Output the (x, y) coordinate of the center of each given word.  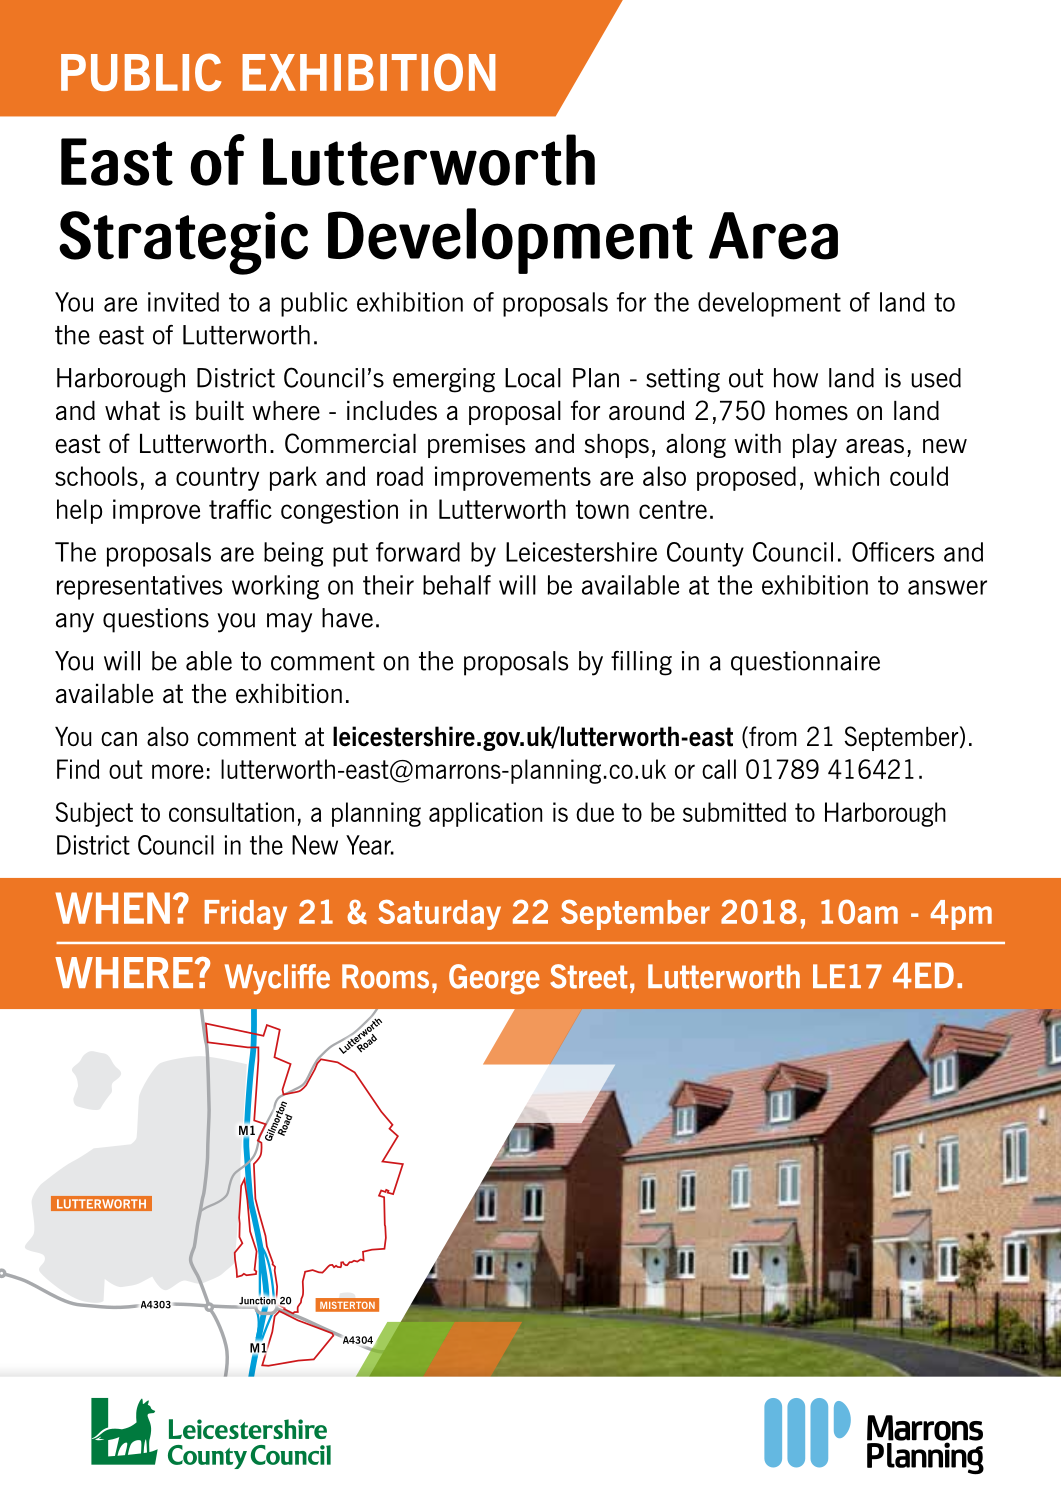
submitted (734, 812)
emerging (444, 380)
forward (418, 552)
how (796, 378)
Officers (893, 552)
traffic (240, 509)
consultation (231, 812)
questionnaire (805, 663)
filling (641, 663)
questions (156, 620)
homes (812, 411)
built (220, 411)
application (485, 814)
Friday (246, 915)
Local (533, 378)
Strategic (183, 243)
